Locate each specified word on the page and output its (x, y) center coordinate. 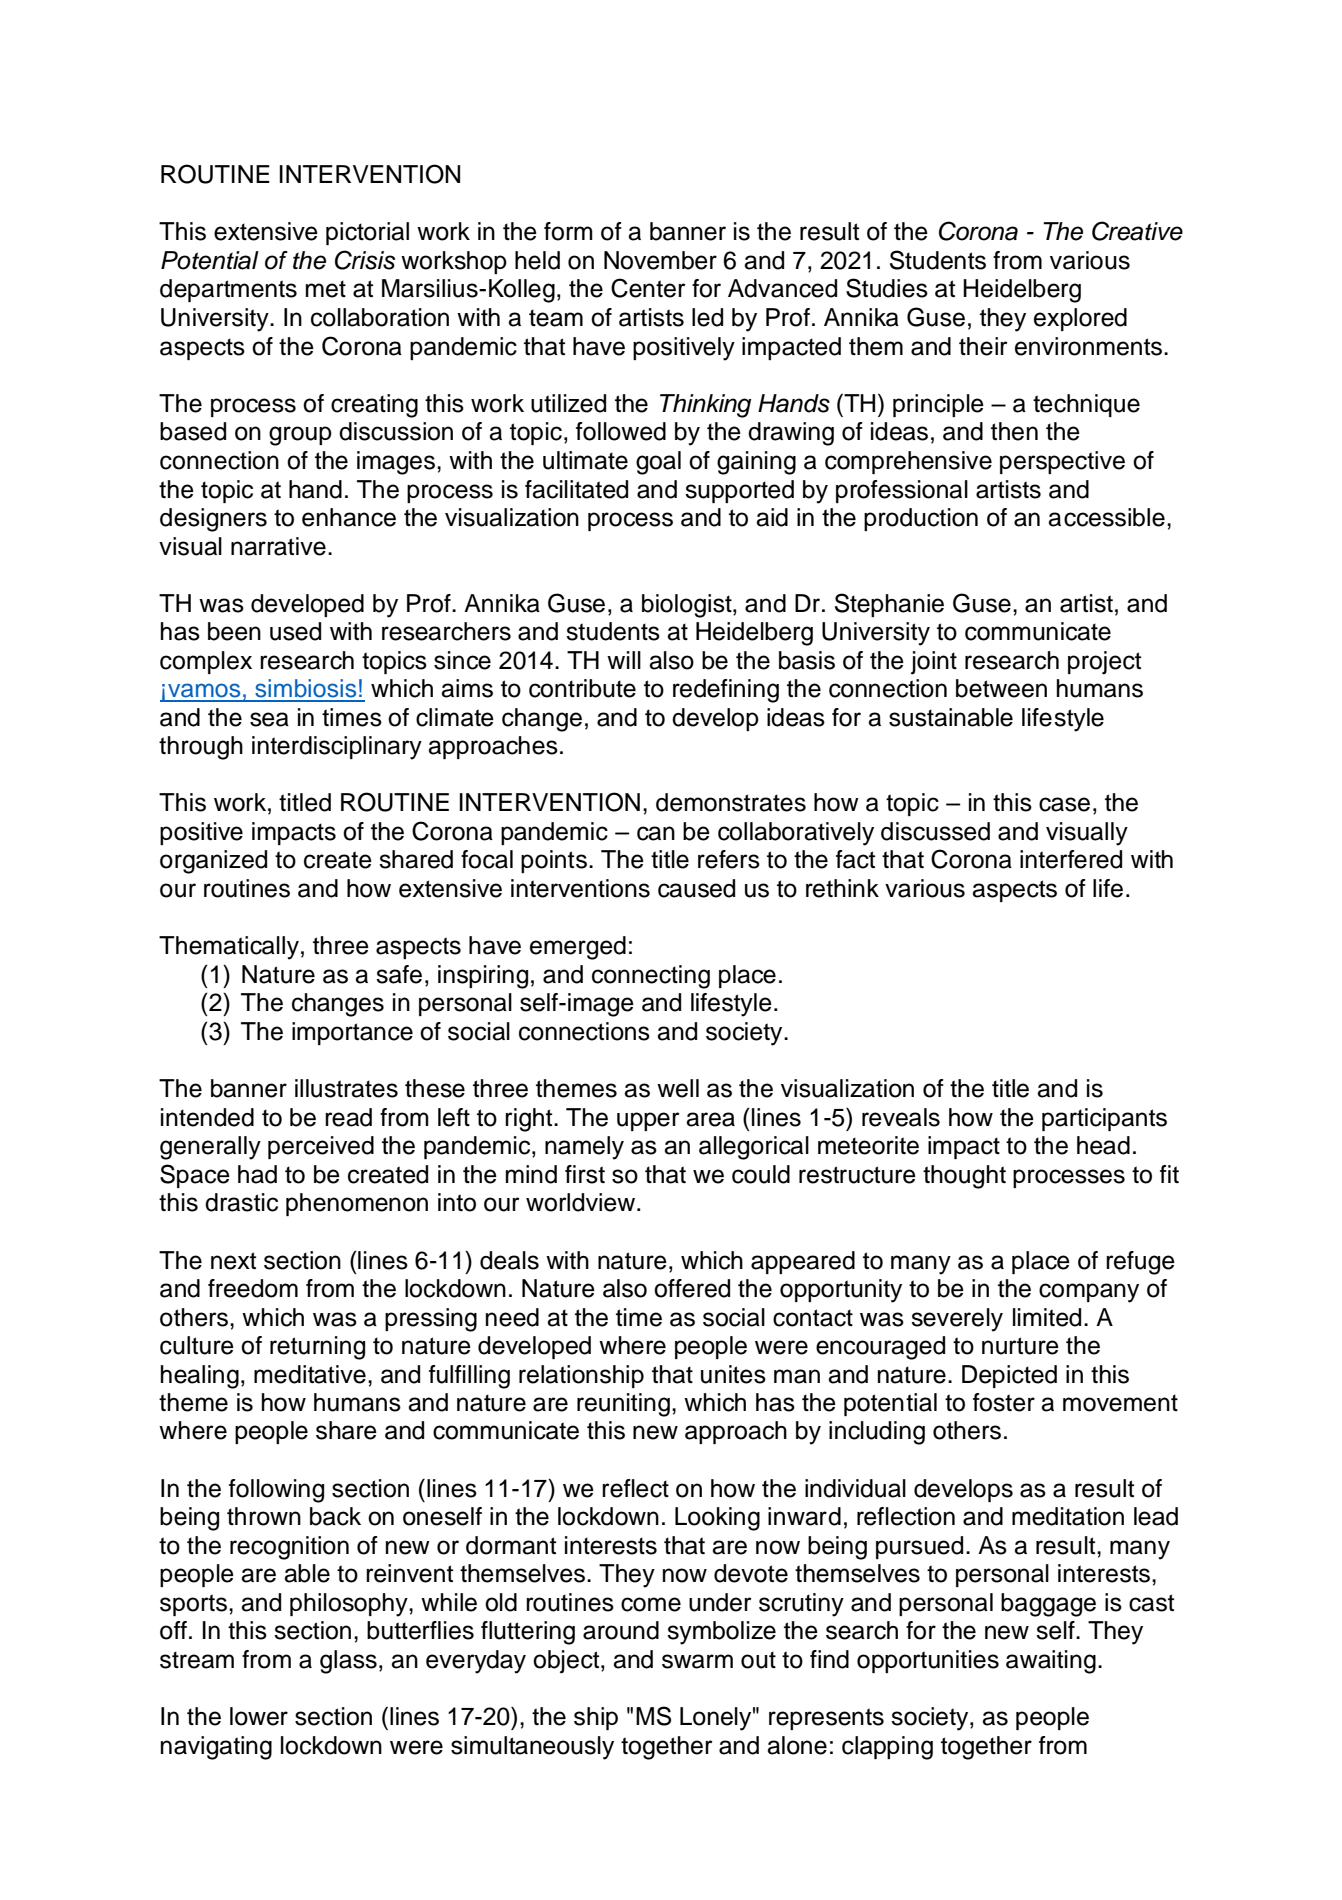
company (1089, 1293)
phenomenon (357, 1204)
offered (692, 1288)
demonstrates (731, 802)
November (660, 260)
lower (259, 1716)
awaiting (1051, 1662)
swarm (697, 1661)
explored (1080, 319)
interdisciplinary (337, 748)
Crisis (365, 260)
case (1064, 804)
